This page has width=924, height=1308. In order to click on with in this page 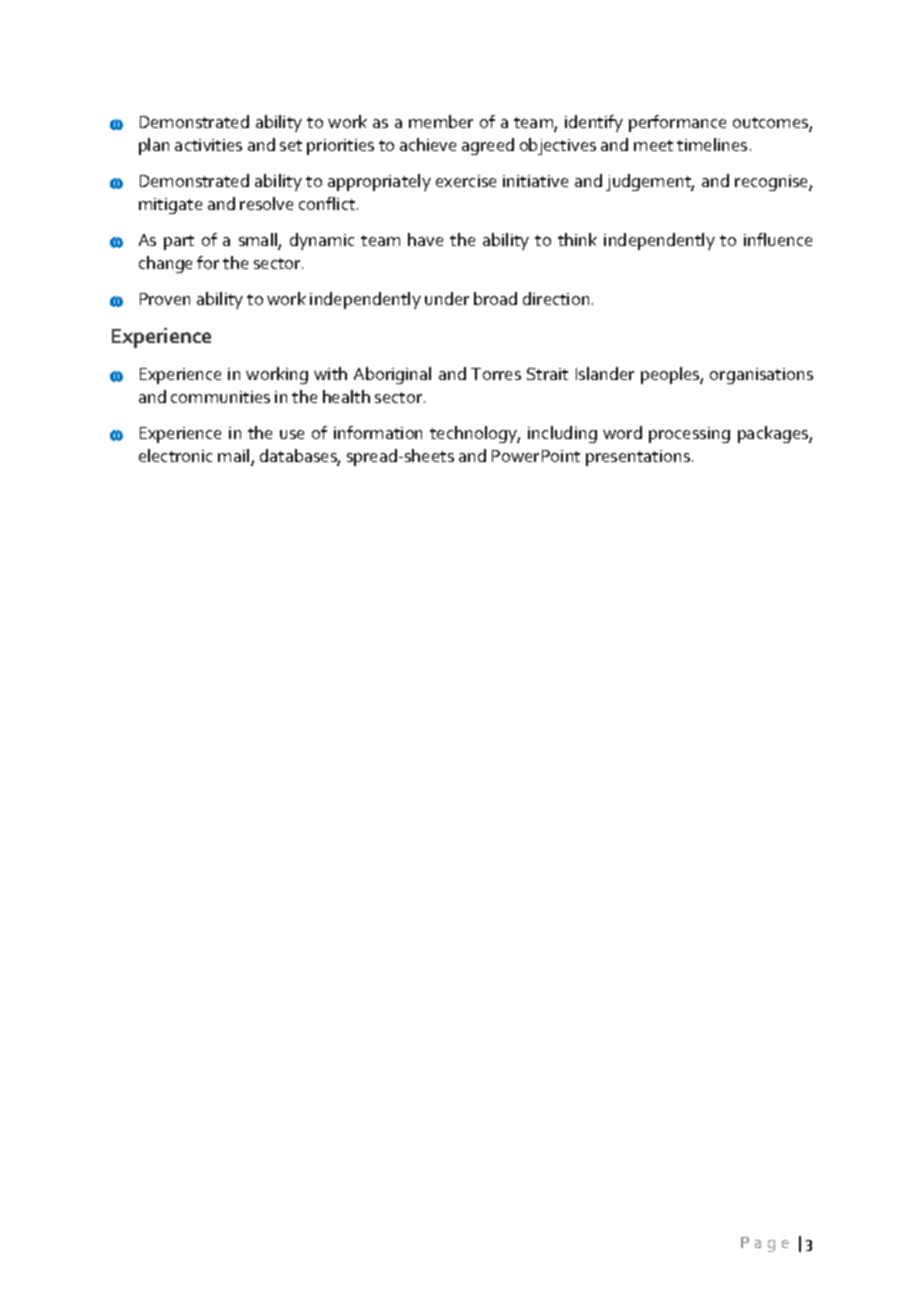, I will do `click(330, 373)`.
